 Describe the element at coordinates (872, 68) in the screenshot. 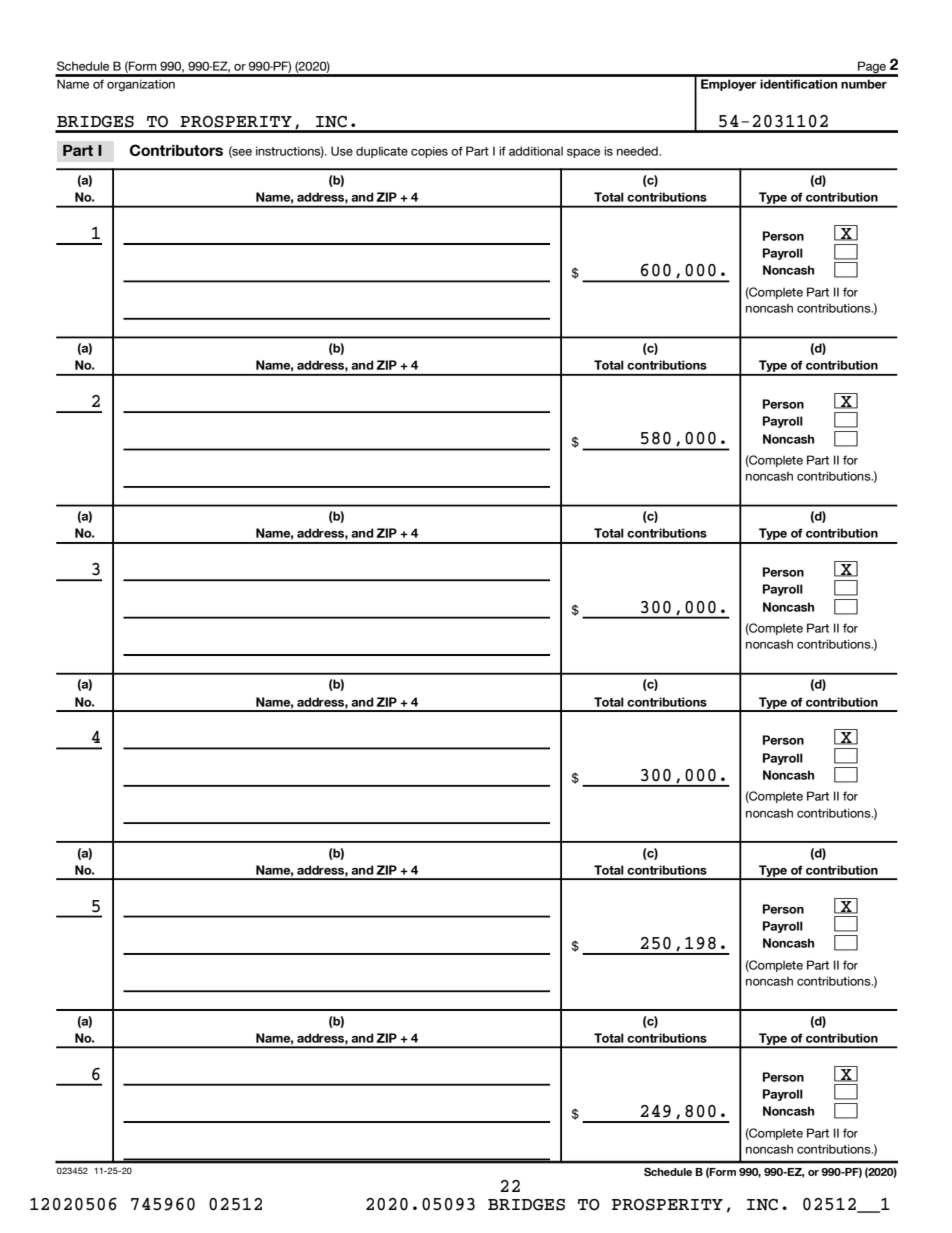

I see `Page` at that location.
